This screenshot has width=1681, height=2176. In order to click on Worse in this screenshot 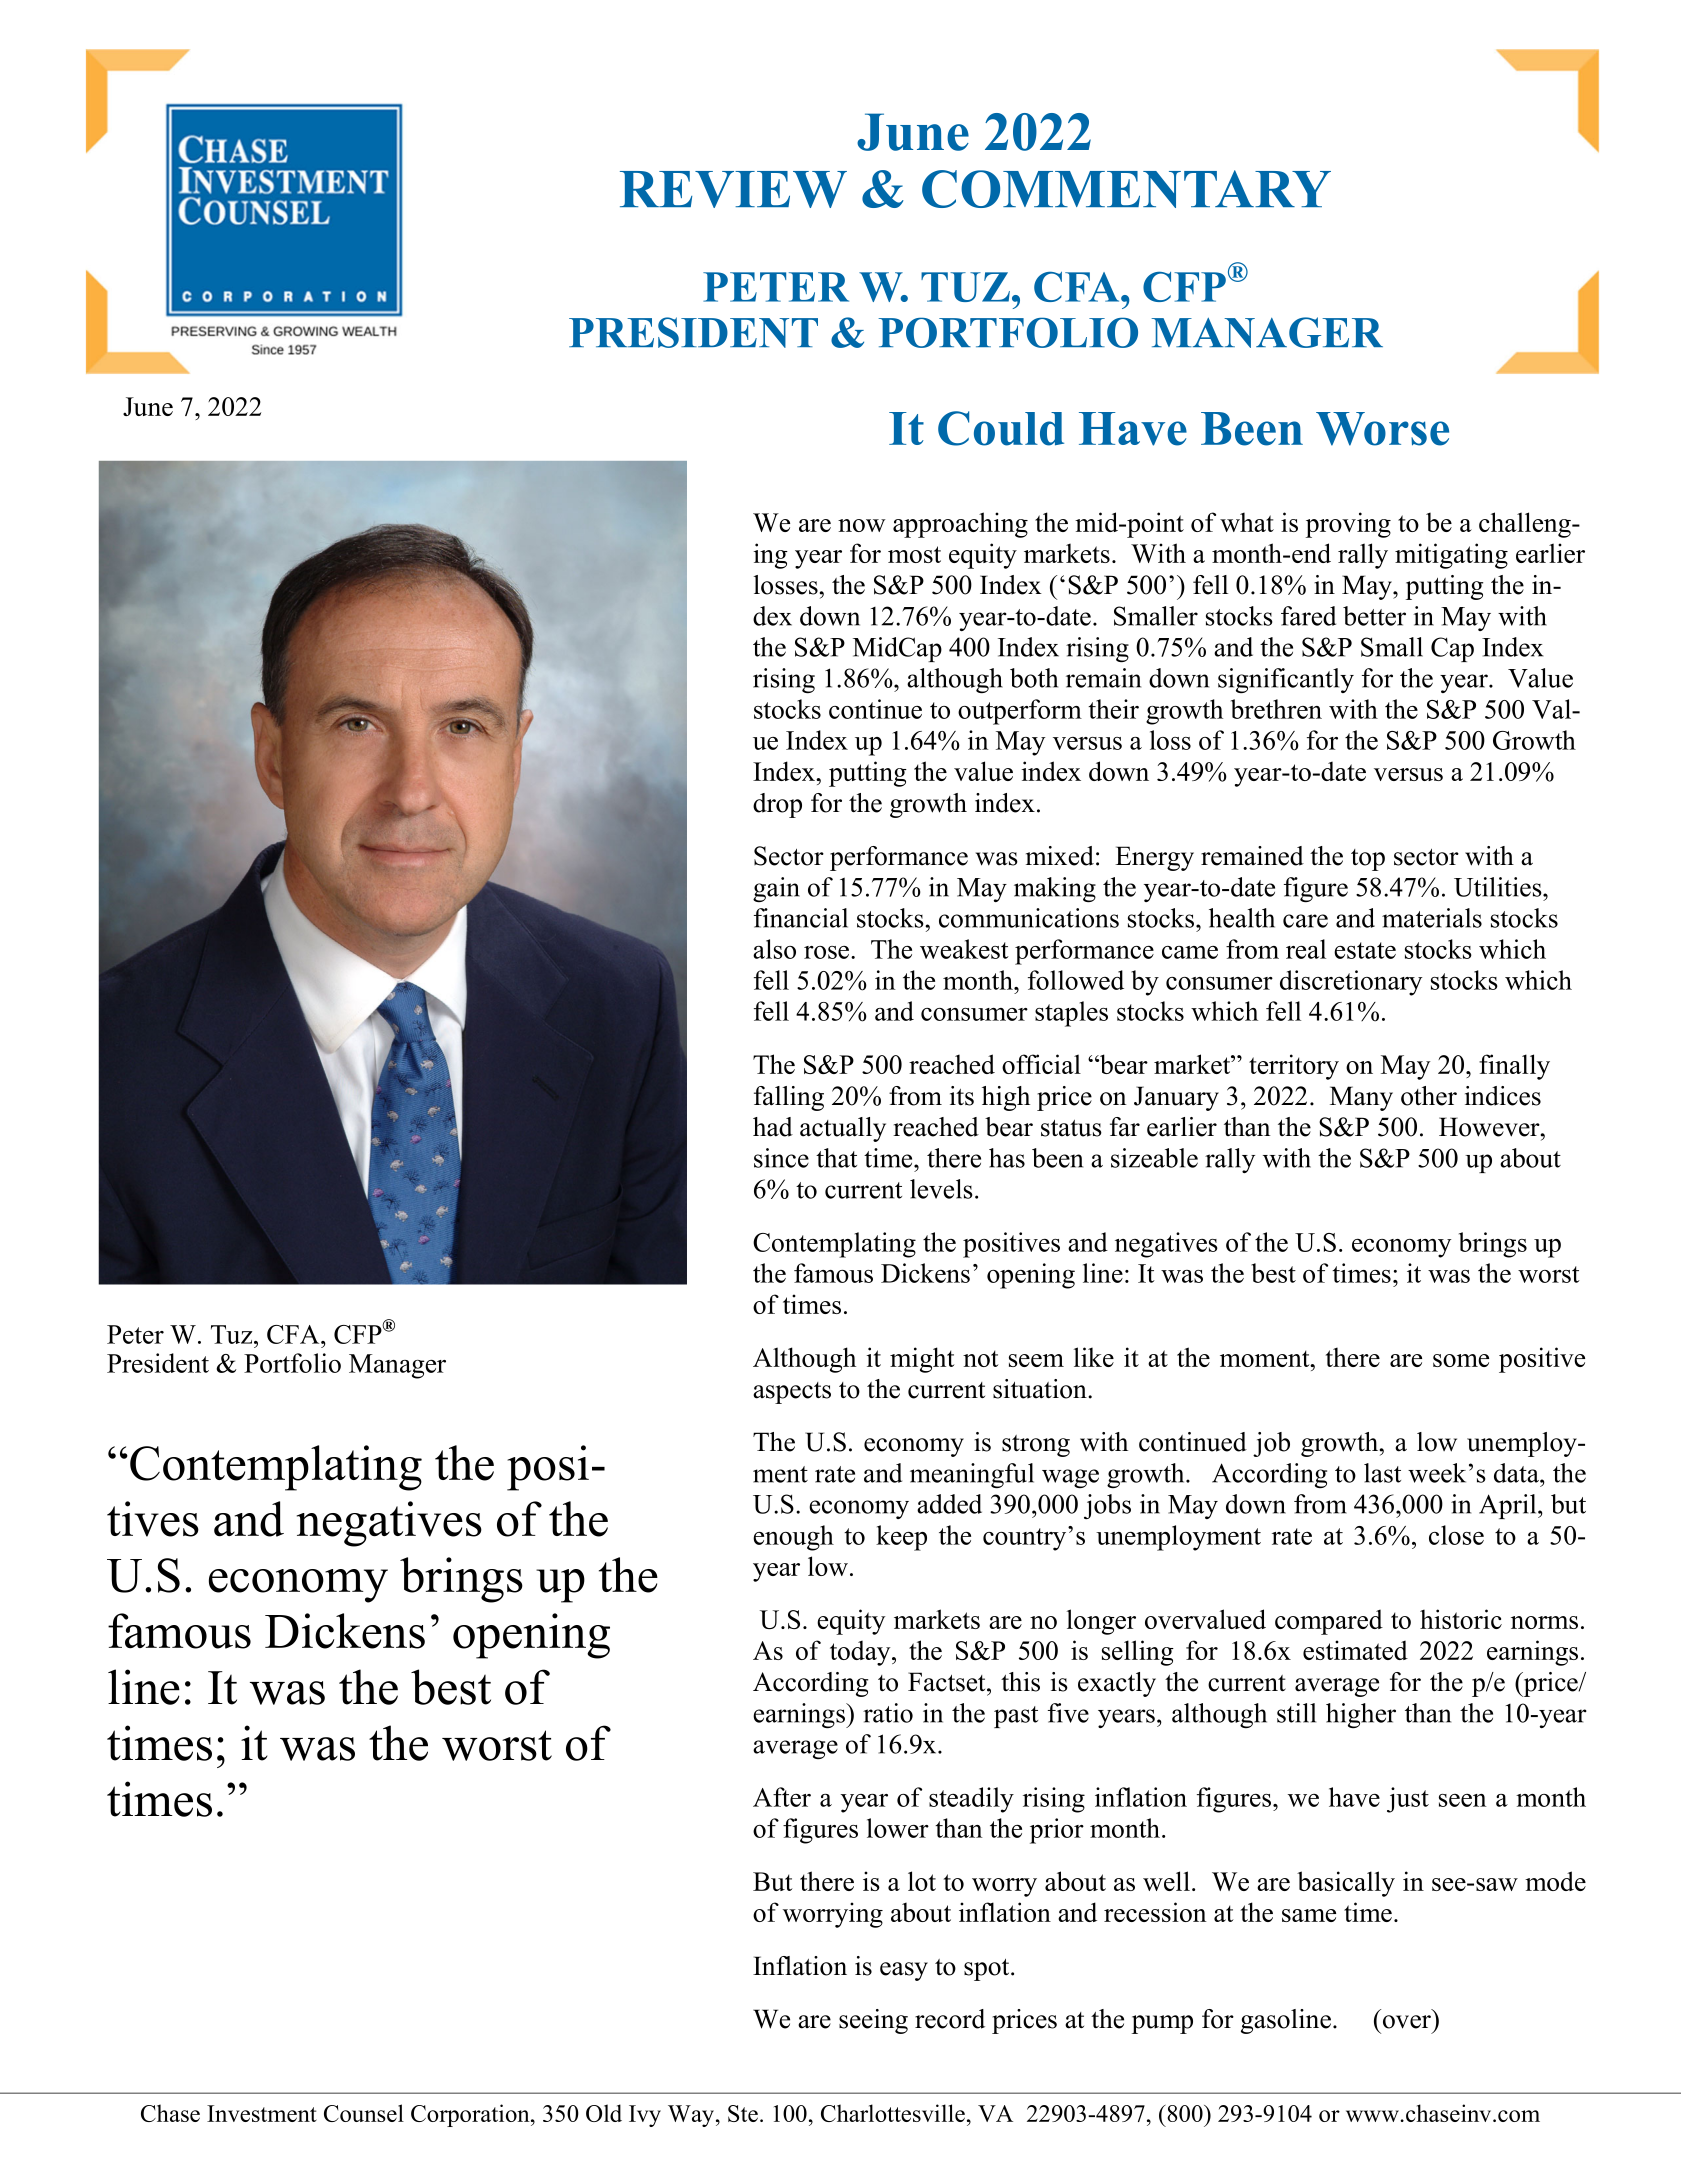, I will do `click(1382, 429)`.
